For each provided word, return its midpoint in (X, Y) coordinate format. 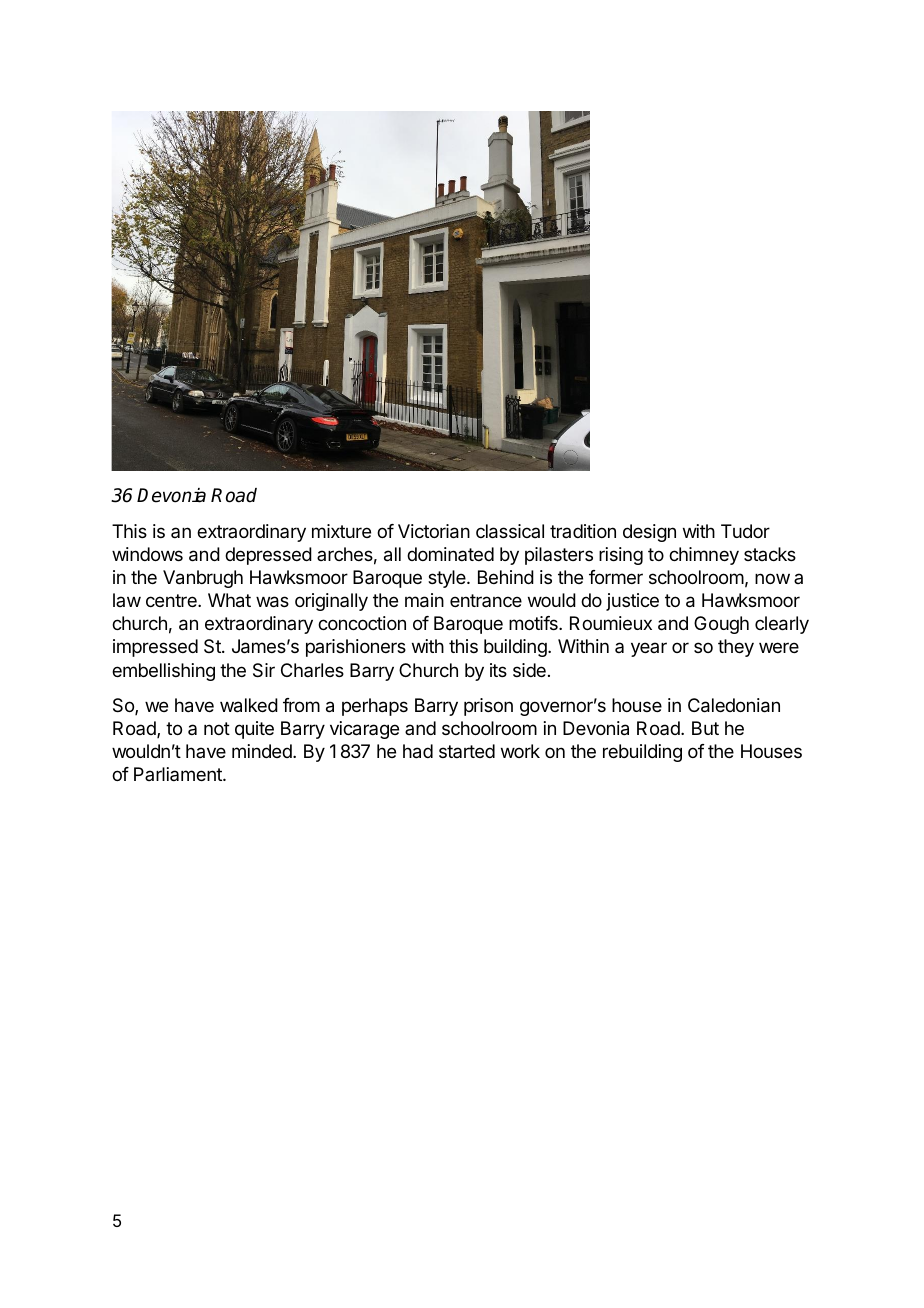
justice (632, 602)
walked (249, 705)
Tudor (745, 531)
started (467, 751)
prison (488, 707)
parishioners (356, 648)
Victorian (434, 531)
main (424, 600)
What (229, 600)
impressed (155, 648)
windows (147, 554)
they (736, 648)
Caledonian (734, 705)
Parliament (179, 774)
